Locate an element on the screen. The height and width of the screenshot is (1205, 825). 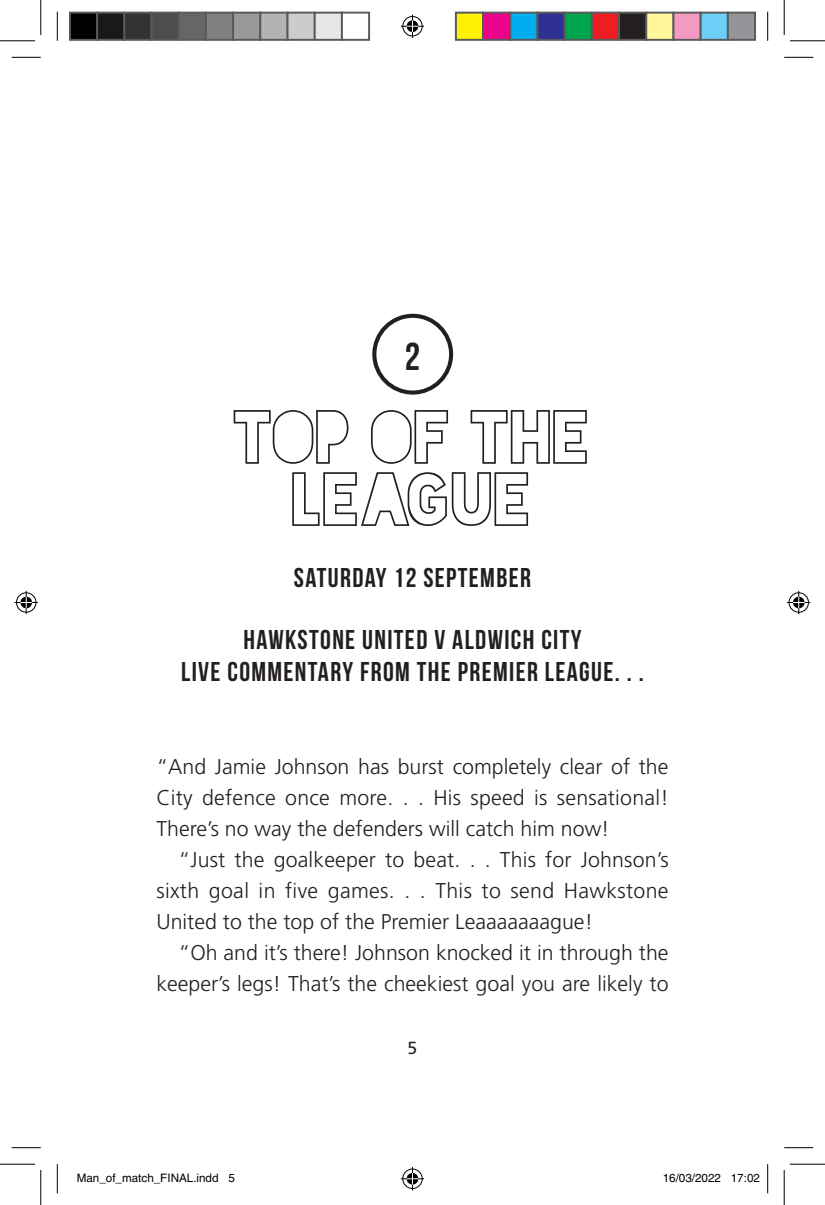
legs is located at coordinates (255, 985).
